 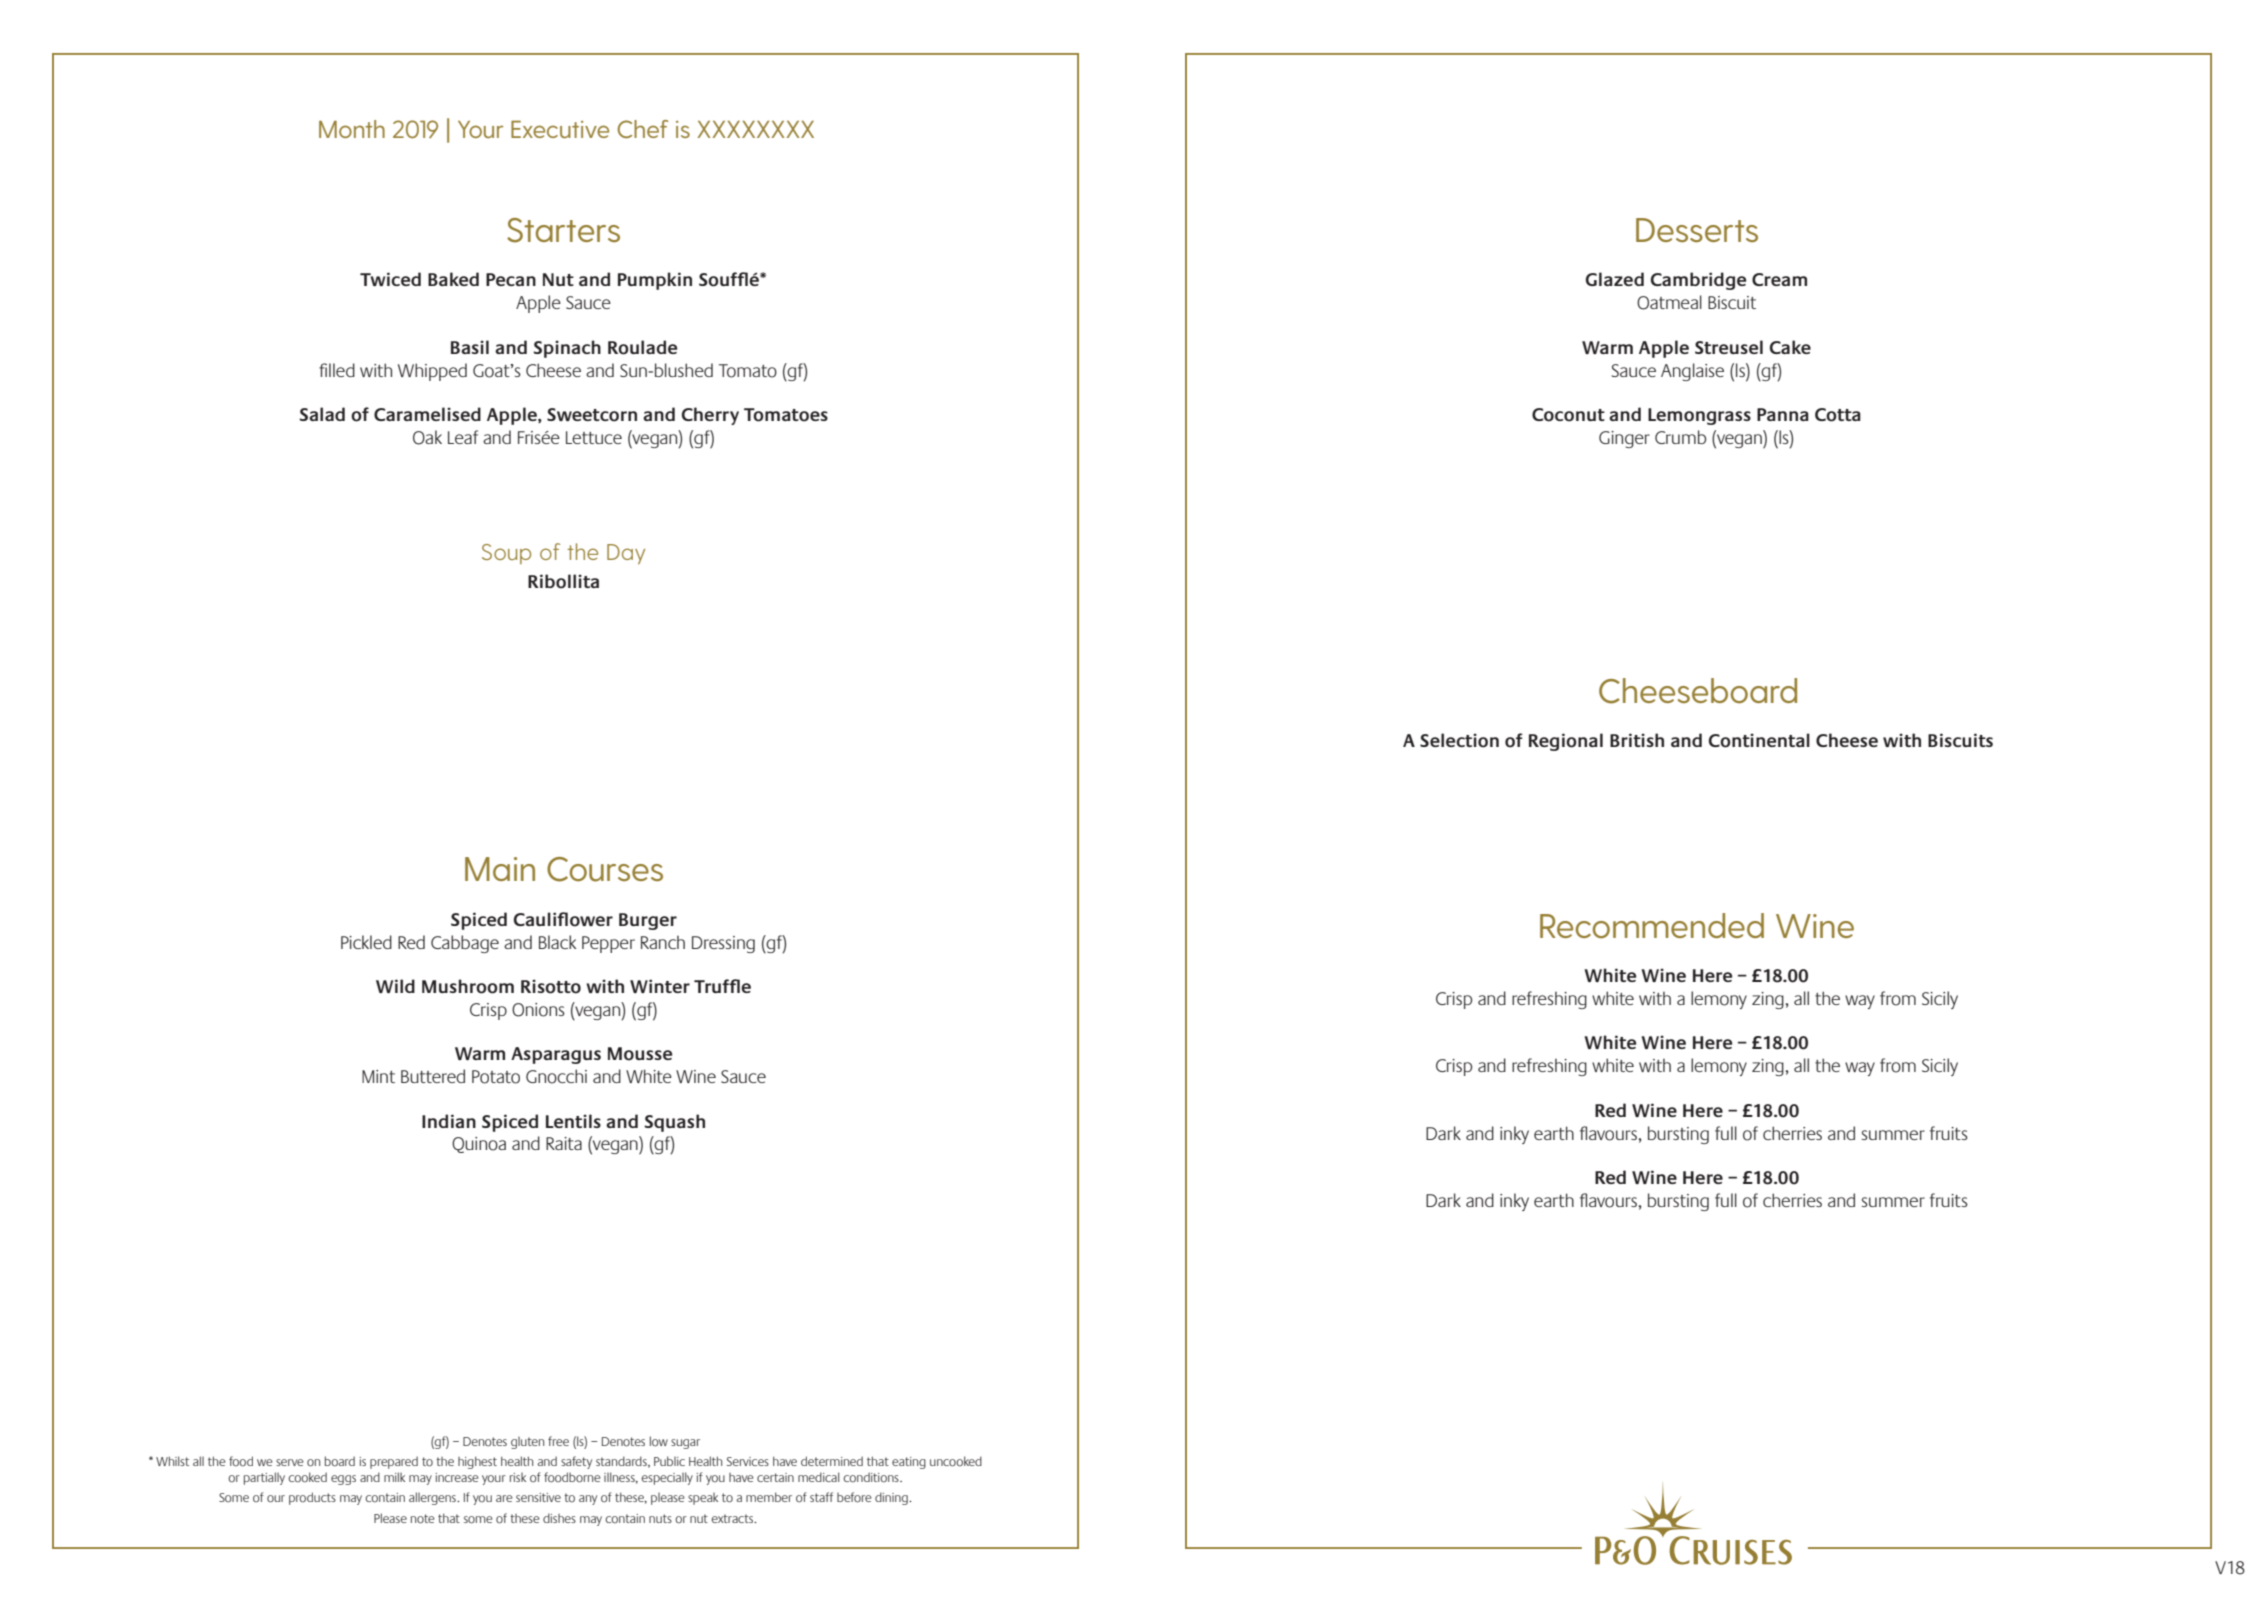 I want to click on XXXXXXXX, so click(x=755, y=129).
